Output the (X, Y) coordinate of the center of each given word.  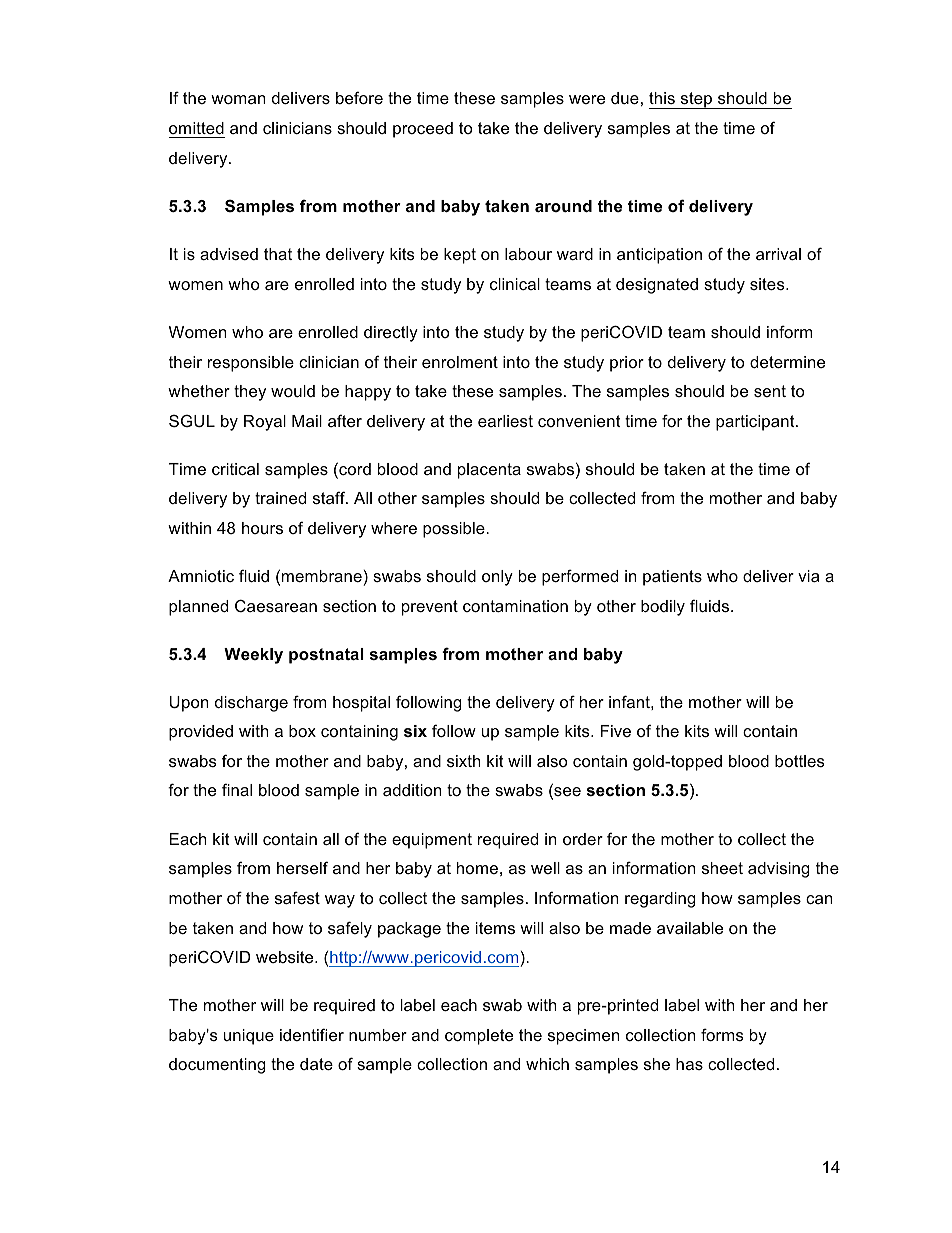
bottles (800, 761)
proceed (423, 130)
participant (756, 423)
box (302, 731)
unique (249, 1037)
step (696, 100)
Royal (265, 423)
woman (238, 99)
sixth (464, 761)
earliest (505, 421)
